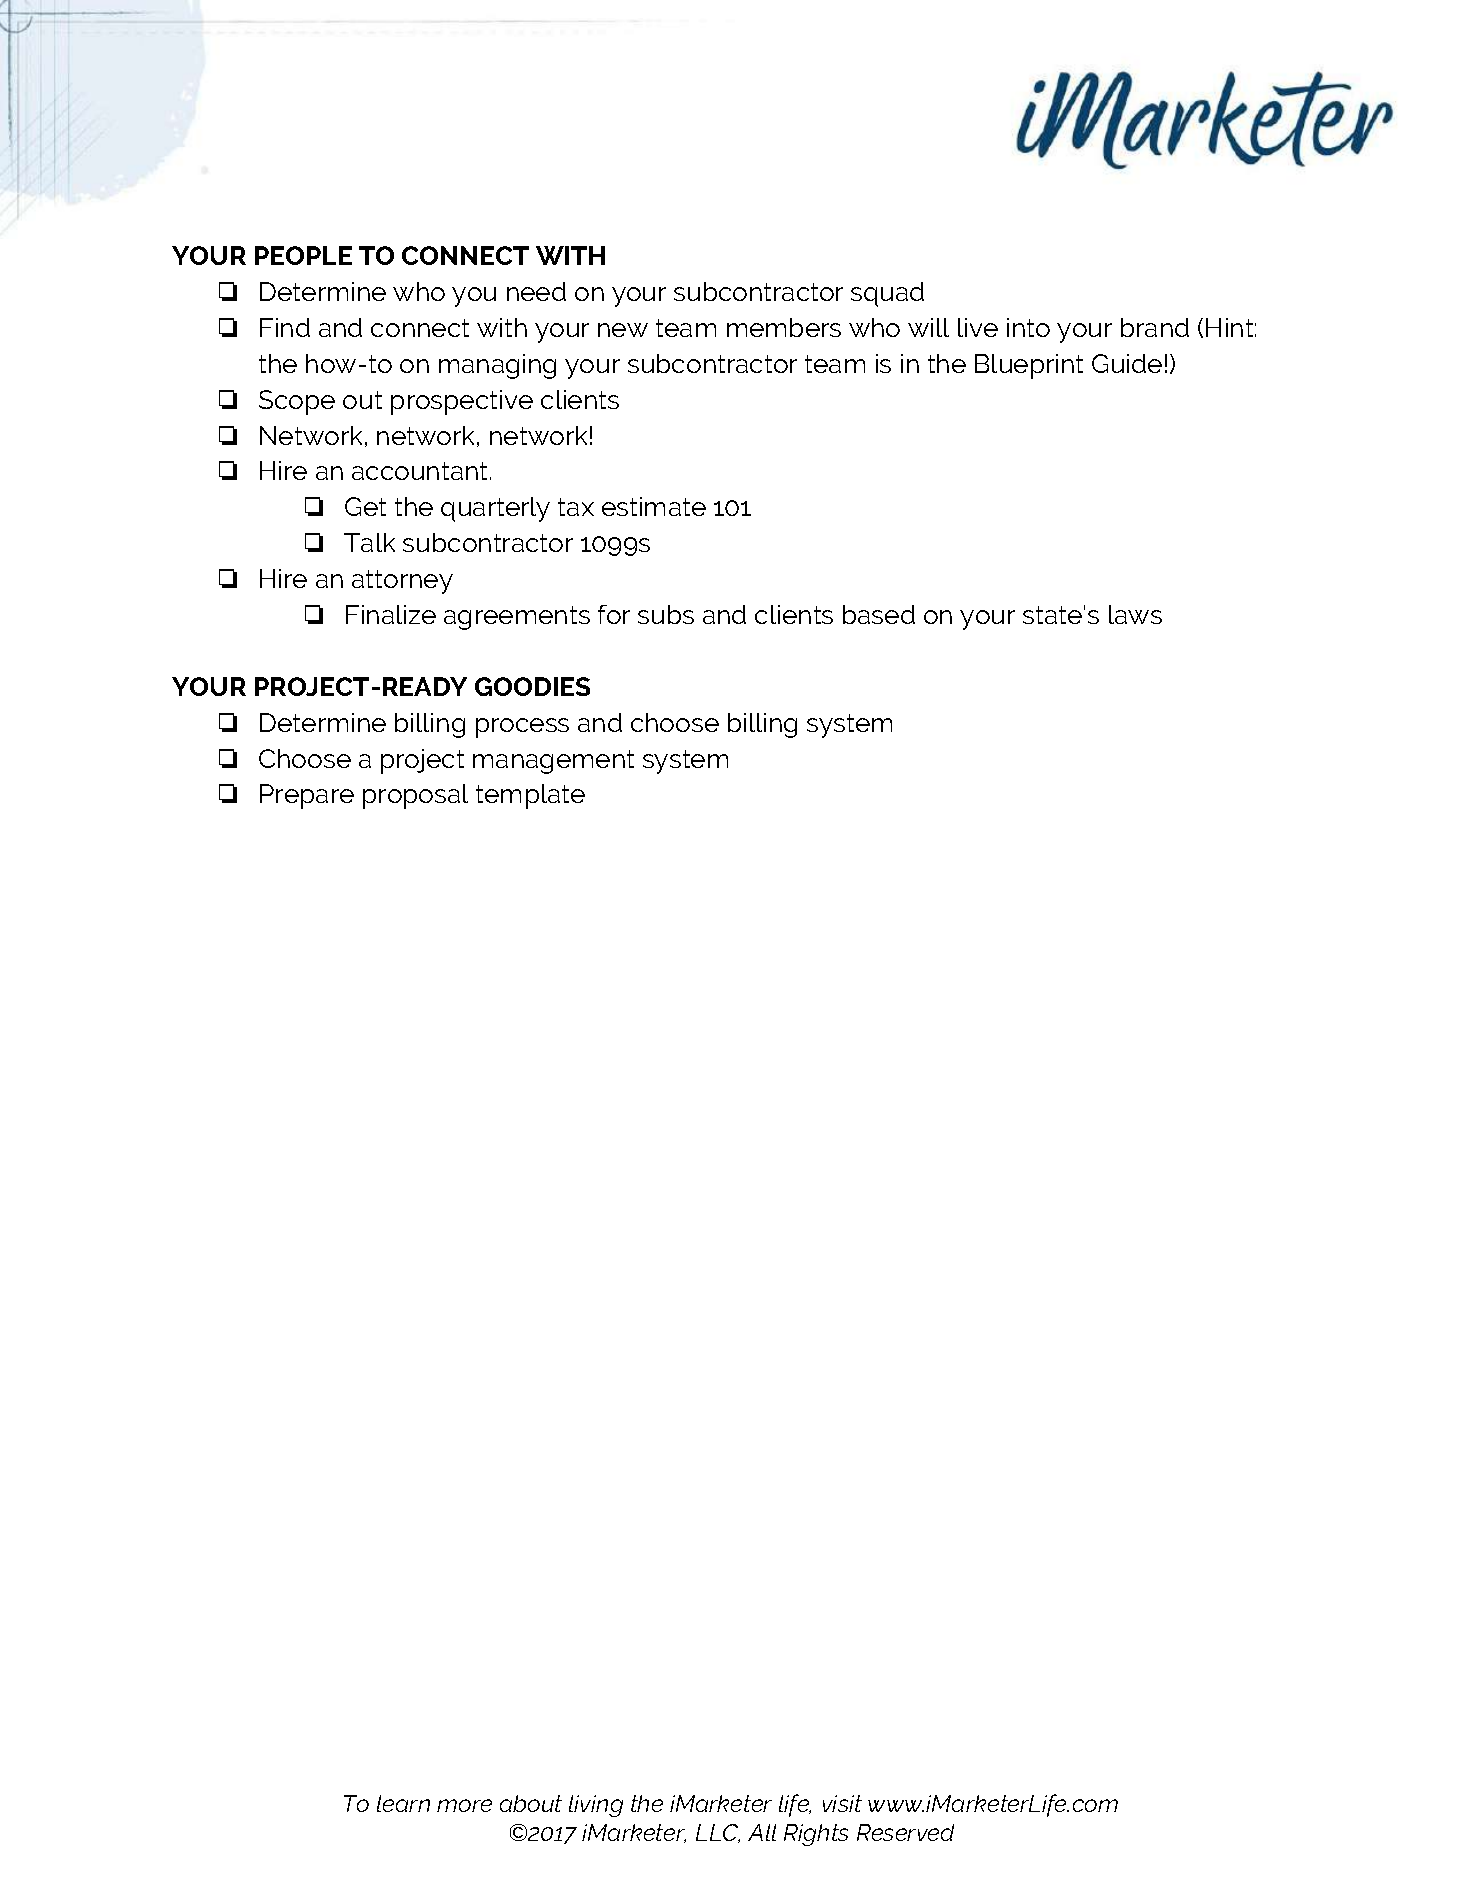 The width and height of the page is (1465, 1895). What do you see at coordinates (1135, 614) in the page?
I see `laws` at bounding box center [1135, 614].
